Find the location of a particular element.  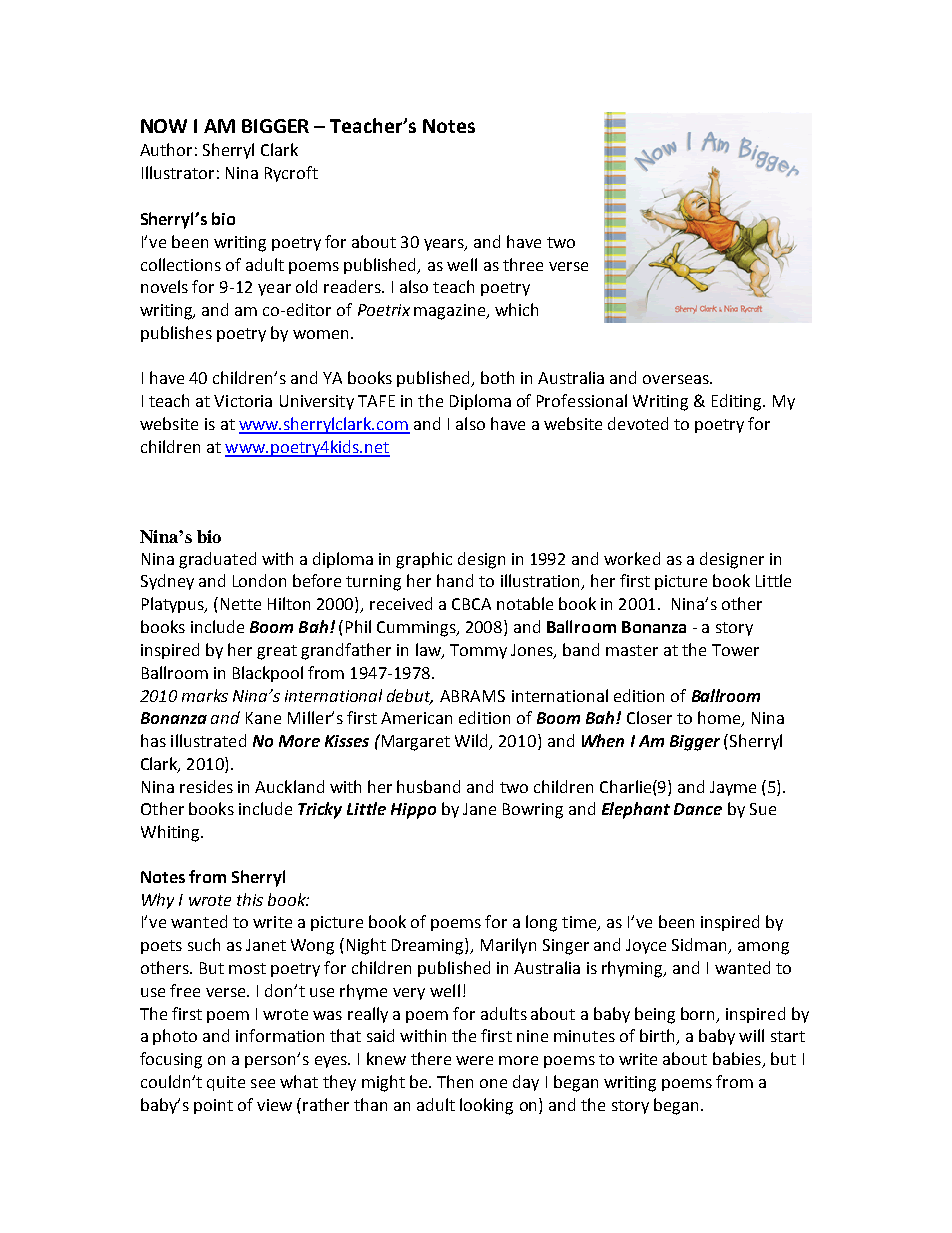

resides is located at coordinates (206, 786).
